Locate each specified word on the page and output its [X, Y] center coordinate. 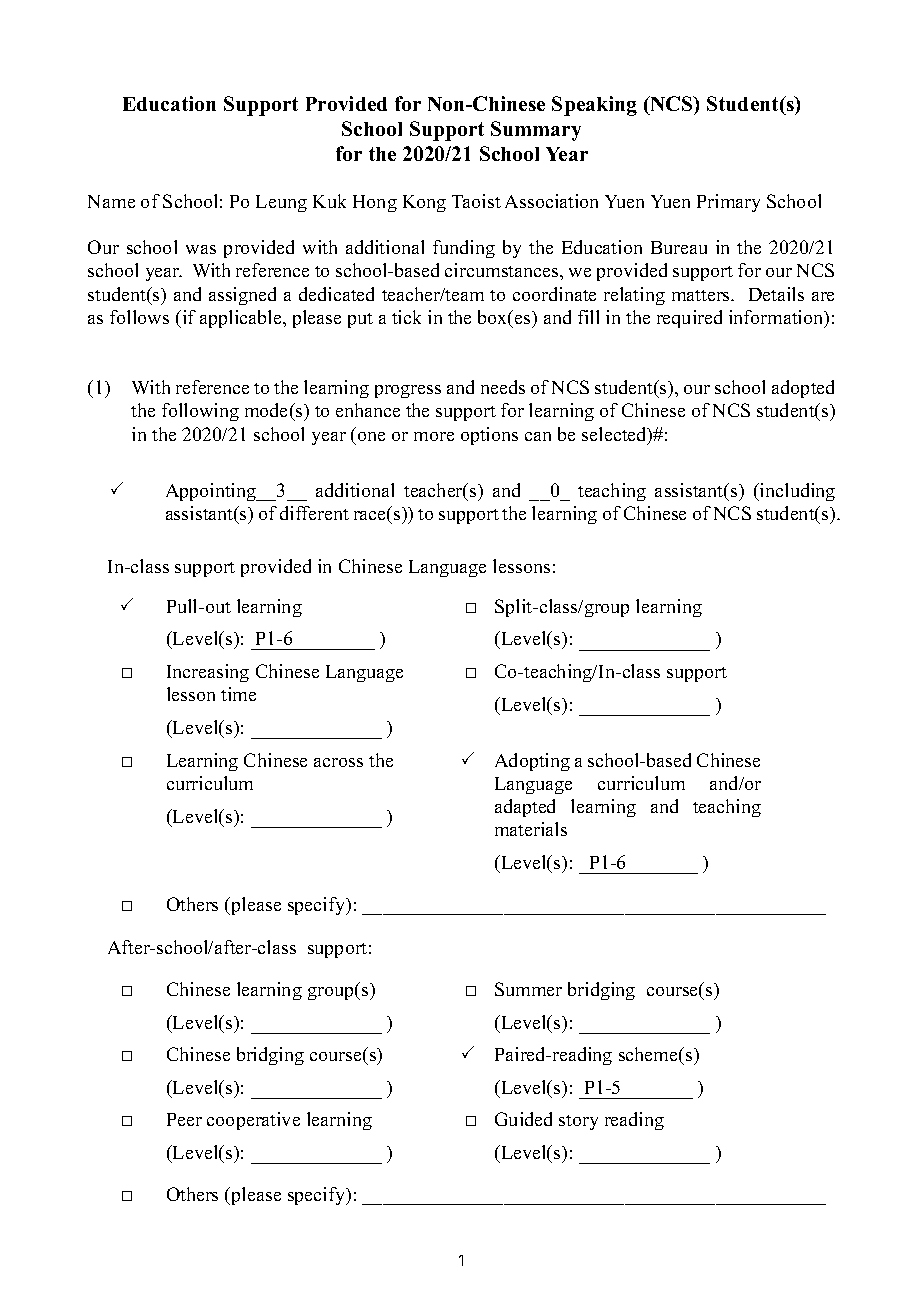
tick [406, 317]
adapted [525, 808]
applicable [242, 319]
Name [111, 201]
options [489, 436]
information [777, 318]
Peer [184, 1119]
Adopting [532, 762]
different [314, 513]
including [796, 492]
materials [531, 829]
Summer [528, 989]
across [338, 762]
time [238, 694]
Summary [536, 131]
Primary [728, 203]
